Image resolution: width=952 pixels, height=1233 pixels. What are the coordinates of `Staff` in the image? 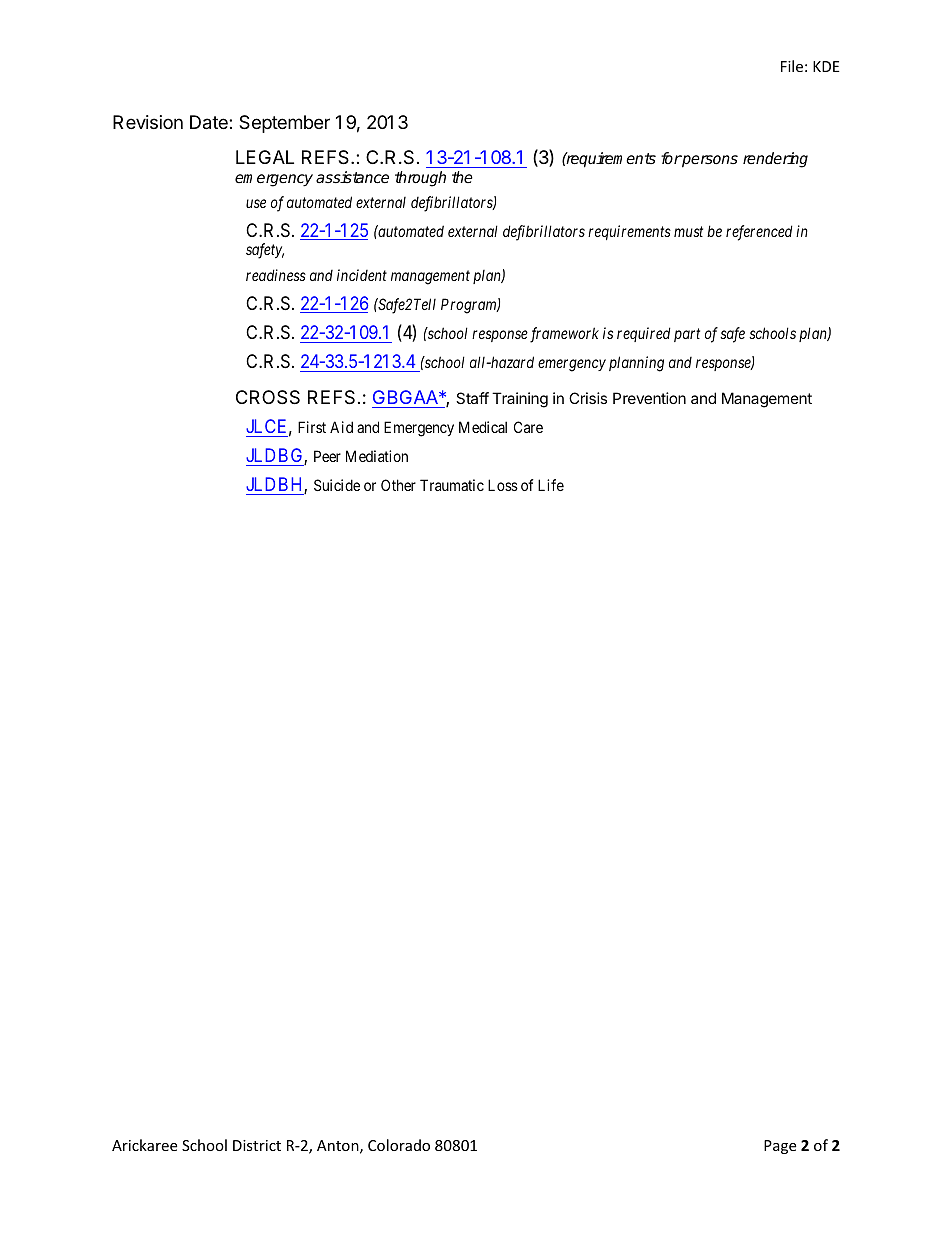 It's located at (472, 398).
